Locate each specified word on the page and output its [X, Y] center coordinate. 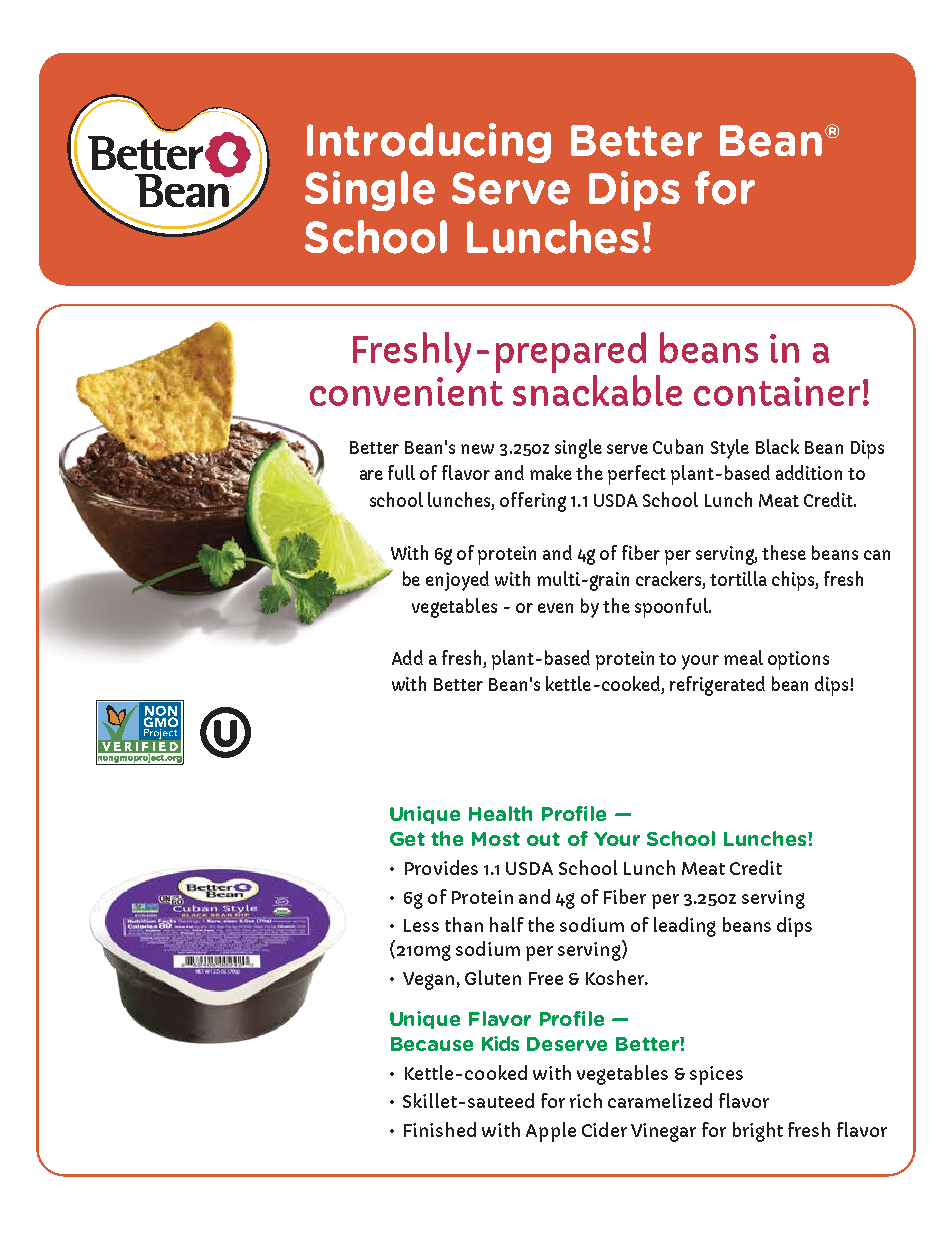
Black [777, 446]
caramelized [660, 1100]
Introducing [429, 143]
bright [758, 1132]
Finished [440, 1129]
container [777, 391]
